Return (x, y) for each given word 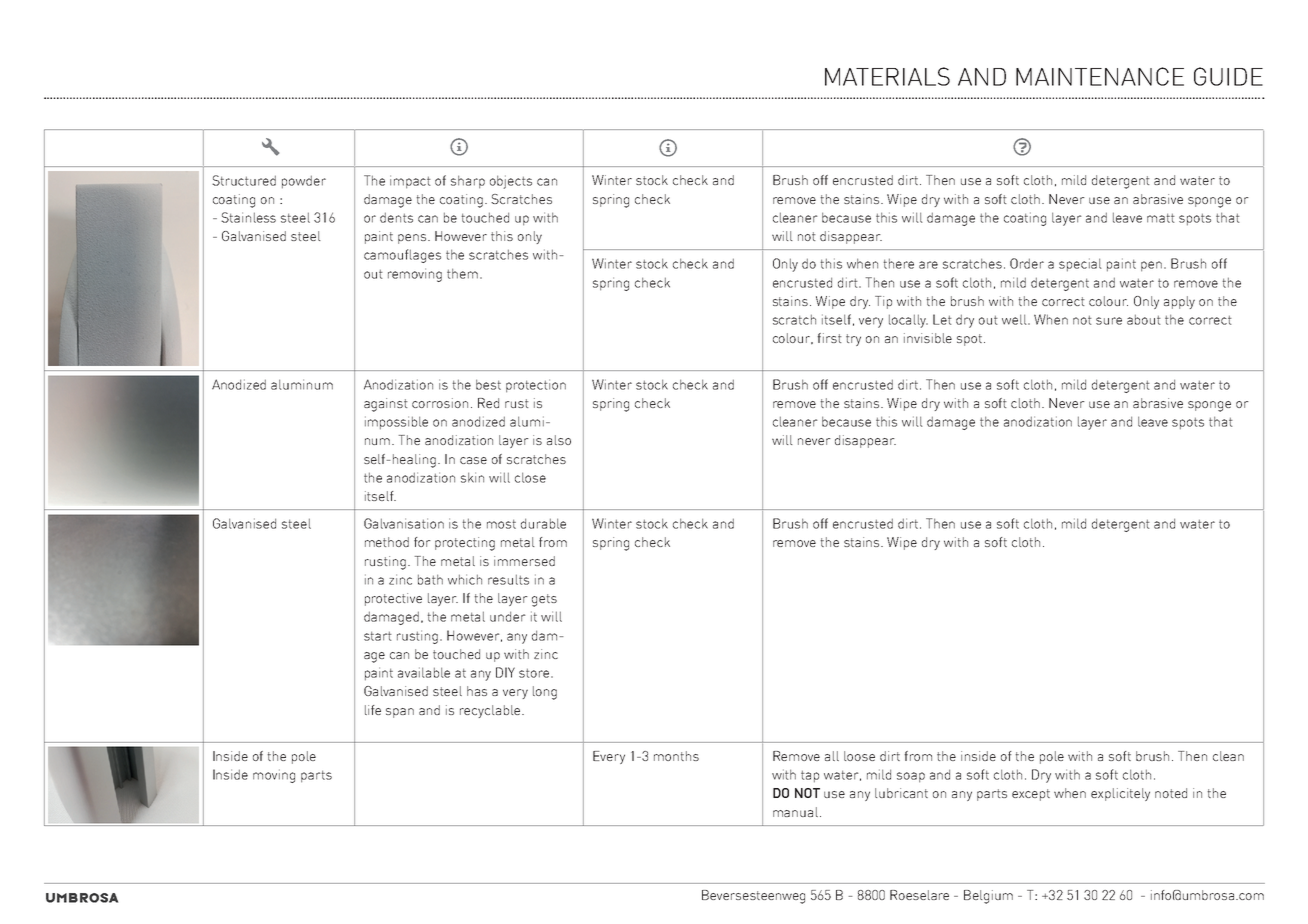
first (829, 338)
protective (393, 599)
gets (544, 600)
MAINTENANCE (1100, 76)
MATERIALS (887, 76)
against (386, 405)
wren (270, 147)
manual (795, 812)
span (400, 713)
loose (859, 756)
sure (1109, 321)
